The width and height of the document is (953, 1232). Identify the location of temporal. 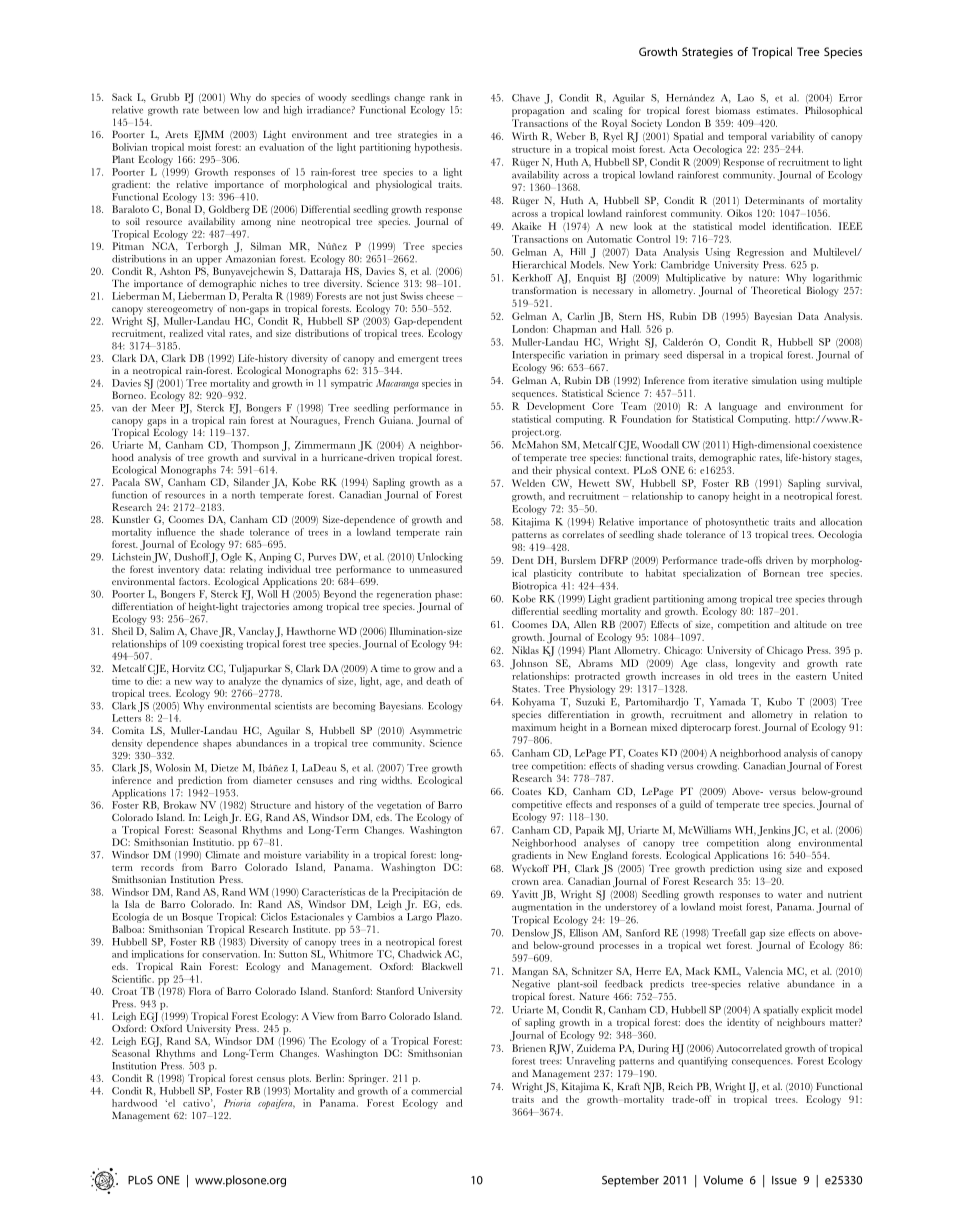
(747, 137).
